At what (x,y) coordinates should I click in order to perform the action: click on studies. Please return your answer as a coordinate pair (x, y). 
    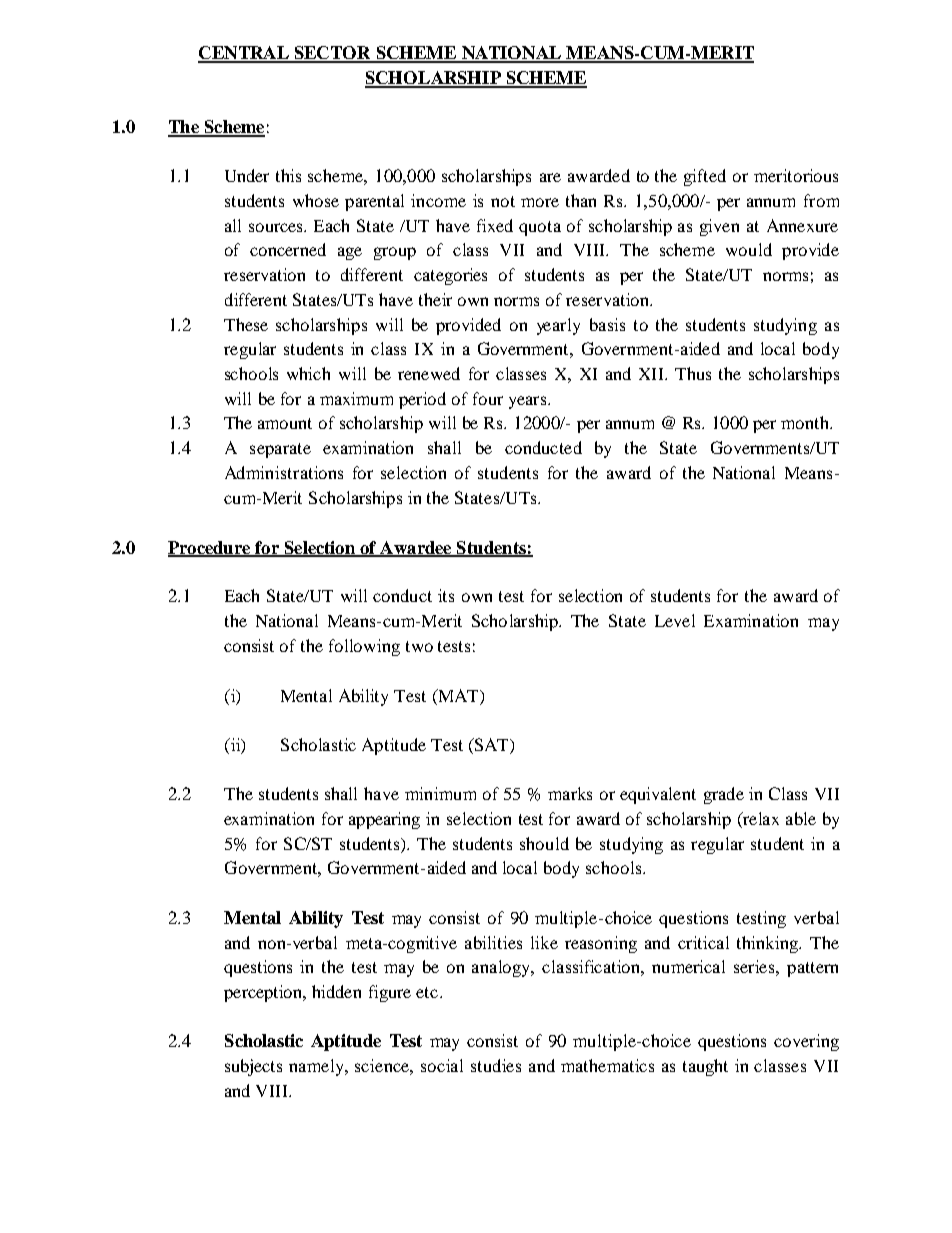
    Looking at the image, I should click on (496, 1065).
